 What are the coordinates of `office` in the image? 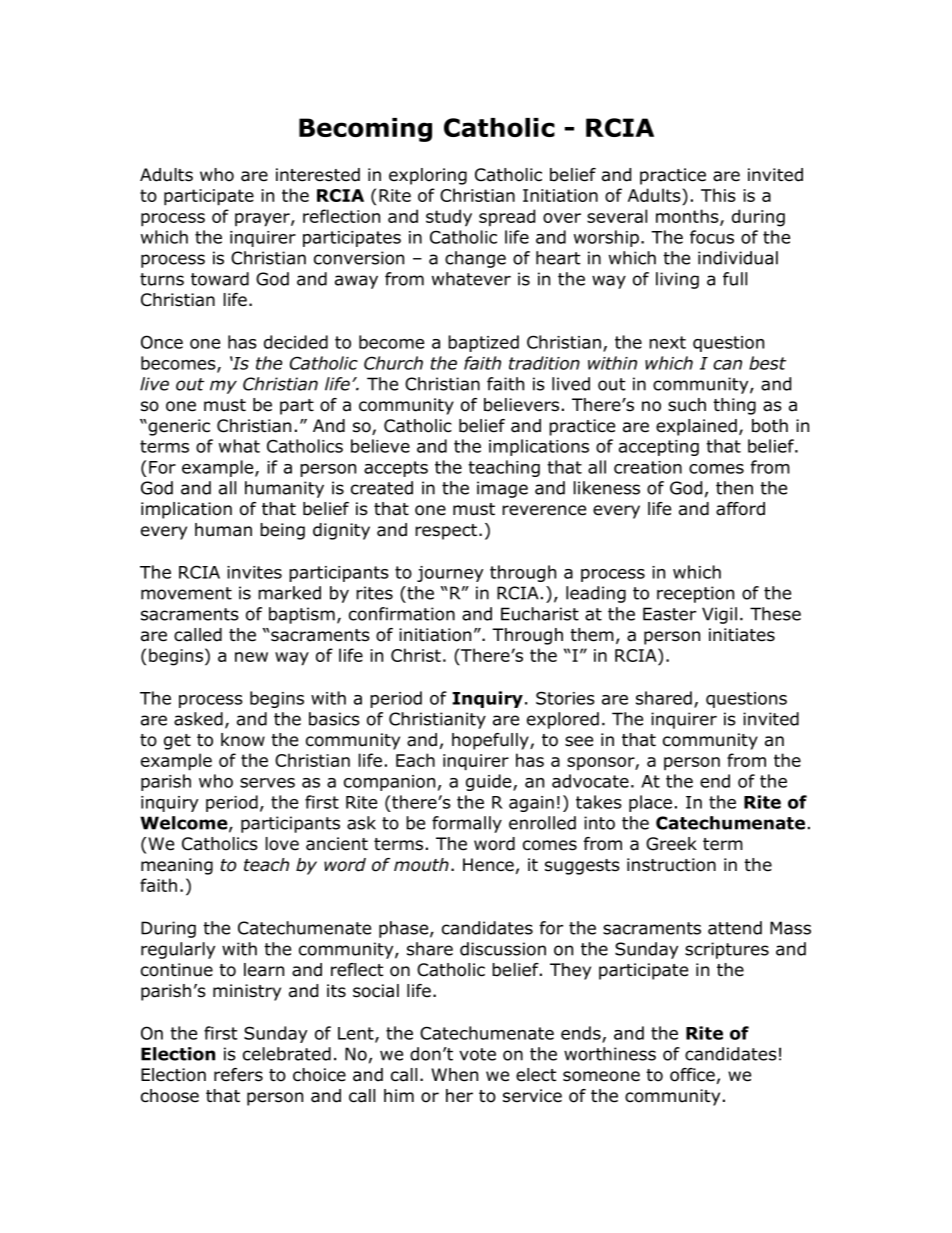 It's located at (692, 1075).
